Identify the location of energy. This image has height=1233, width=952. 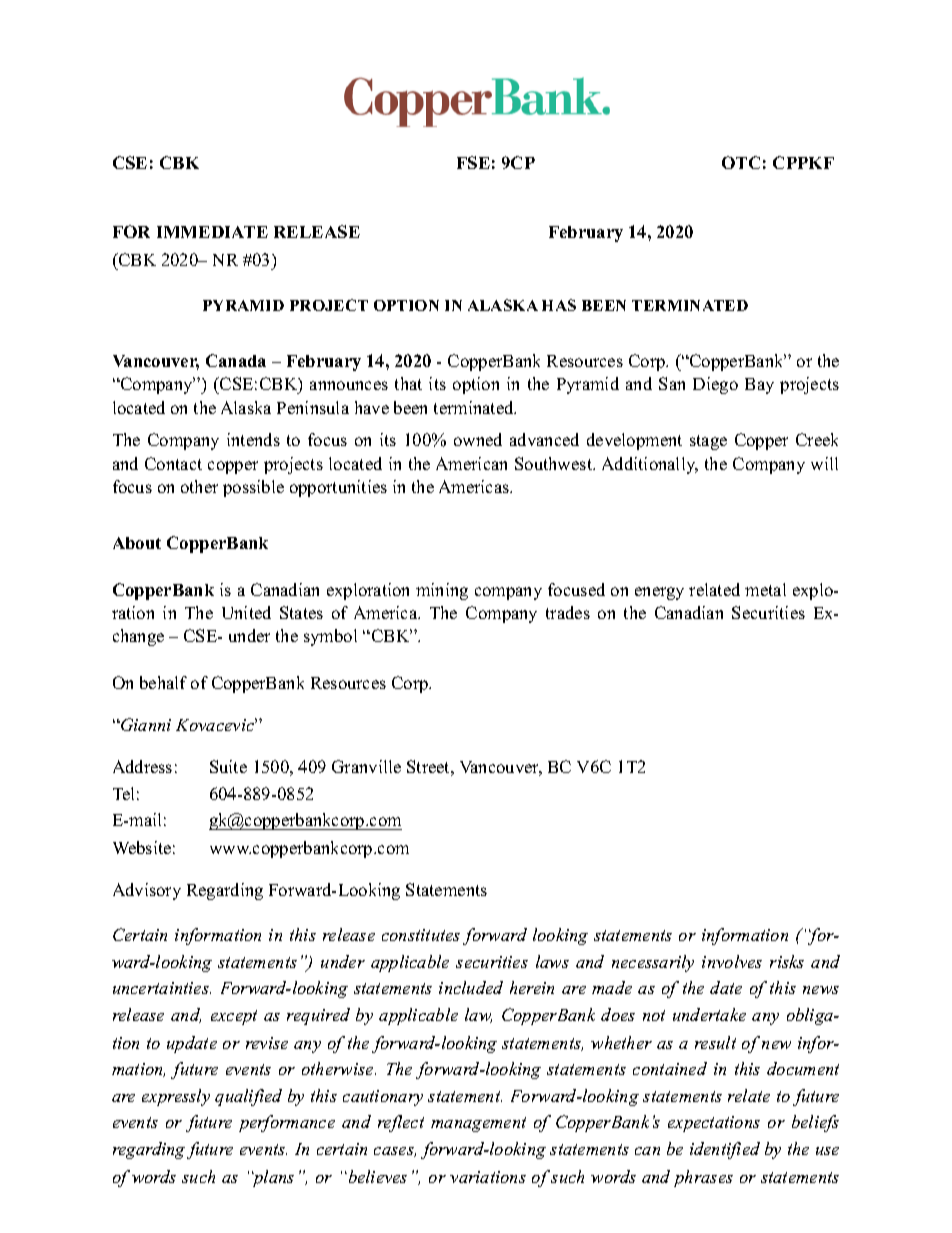
(659, 593).
